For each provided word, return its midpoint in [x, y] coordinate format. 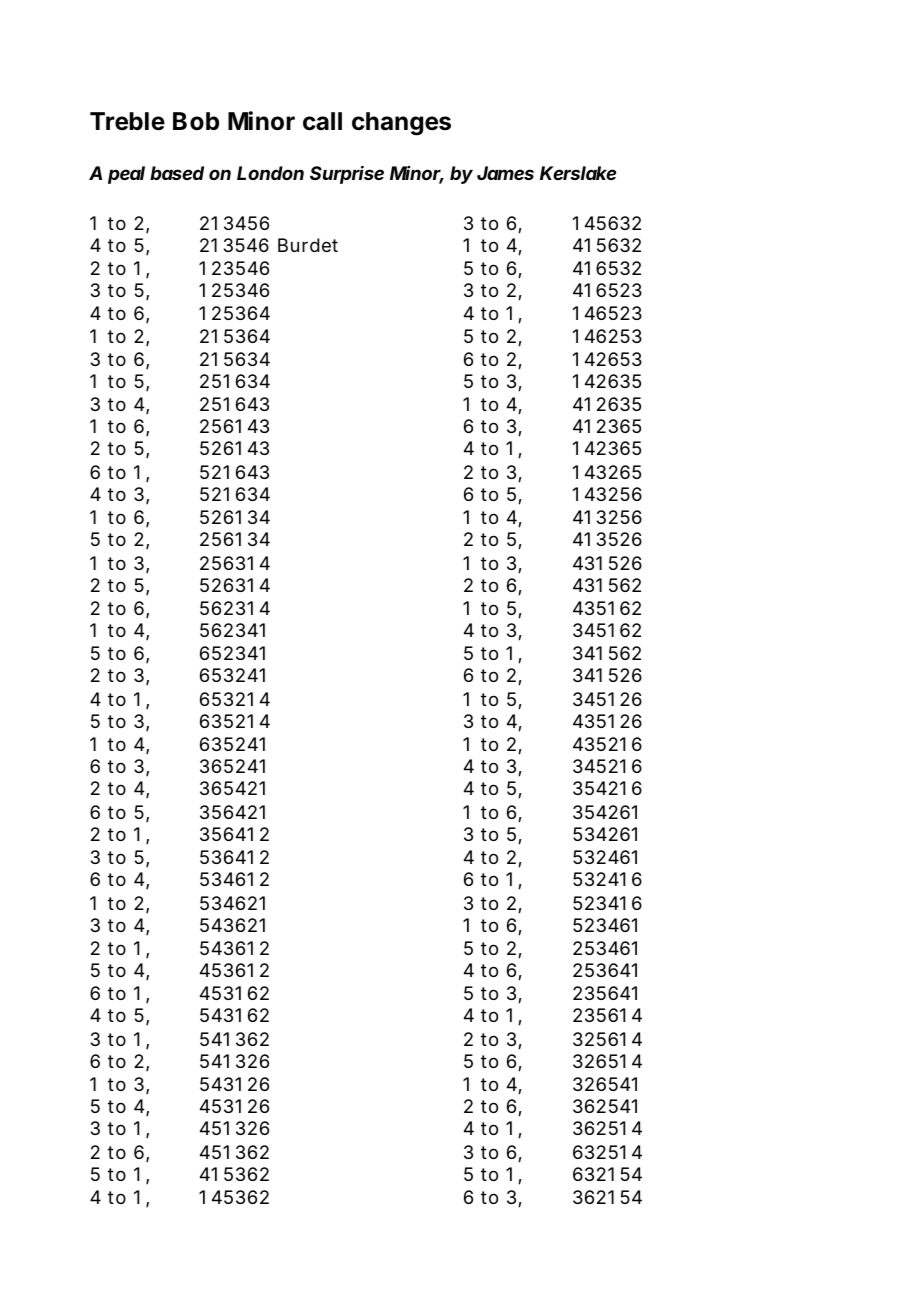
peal [126, 175]
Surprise [347, 174]
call [322, 121]
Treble [127, 121]
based [177, 173]
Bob [196, 121]
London [270, 173]
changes [401, 124]
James [505, 173]
